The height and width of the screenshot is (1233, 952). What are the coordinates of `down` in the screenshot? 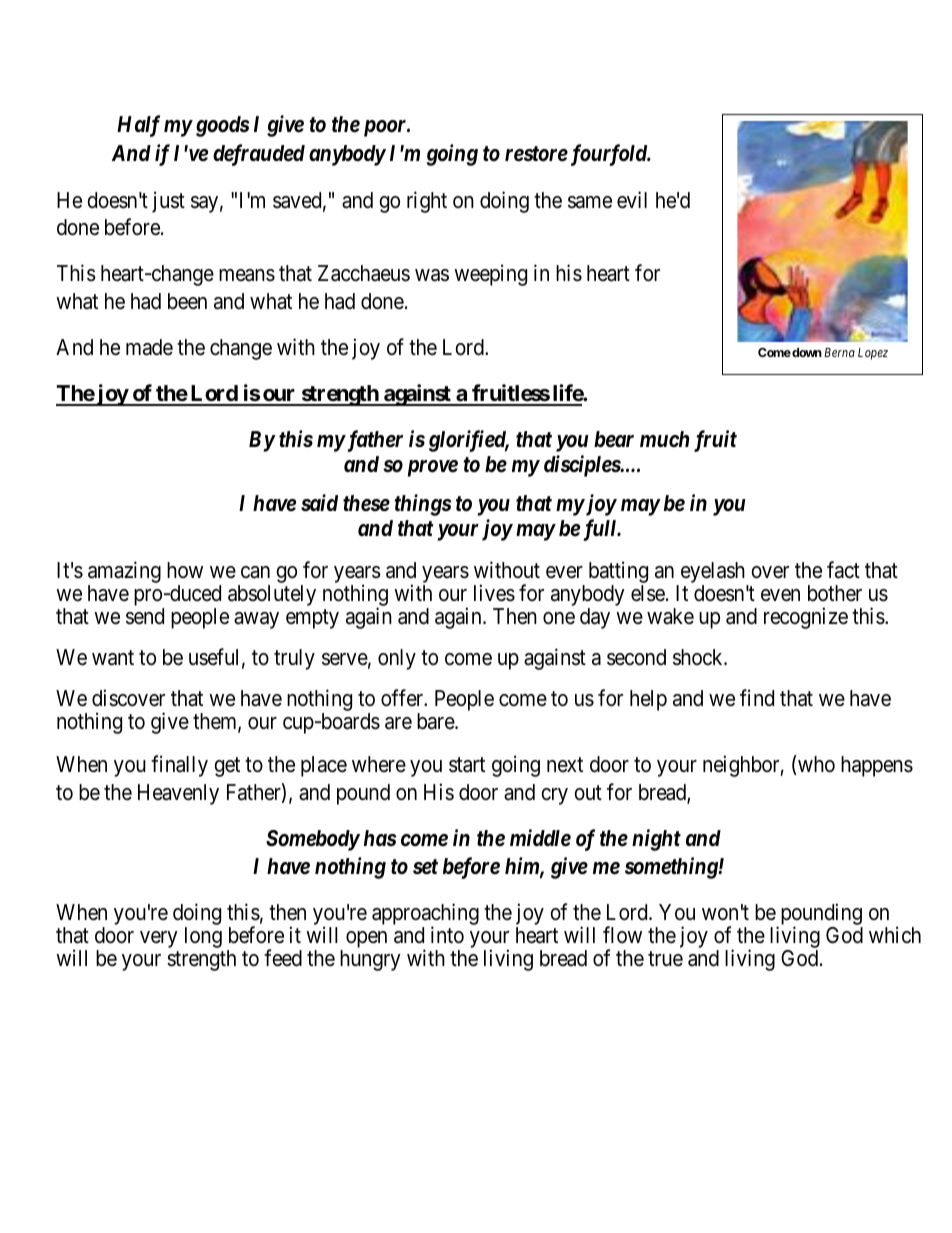 It's located at (806, 352).
